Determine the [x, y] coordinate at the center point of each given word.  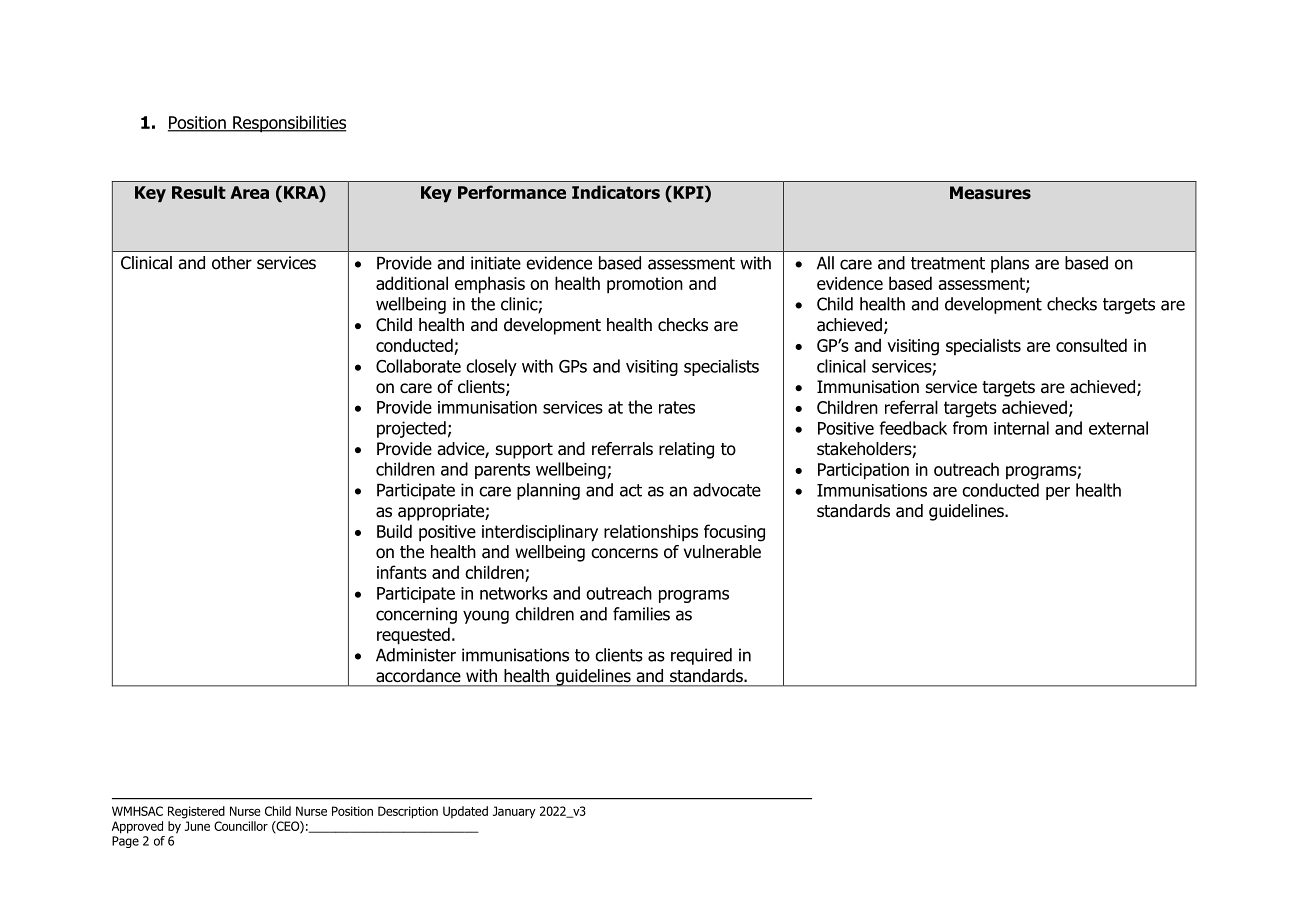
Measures [990, 193]
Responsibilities [288, 124]
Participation [863, 471]
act [631, 490]
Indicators [616, 192]
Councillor [241, 826]
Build [394, 531]
